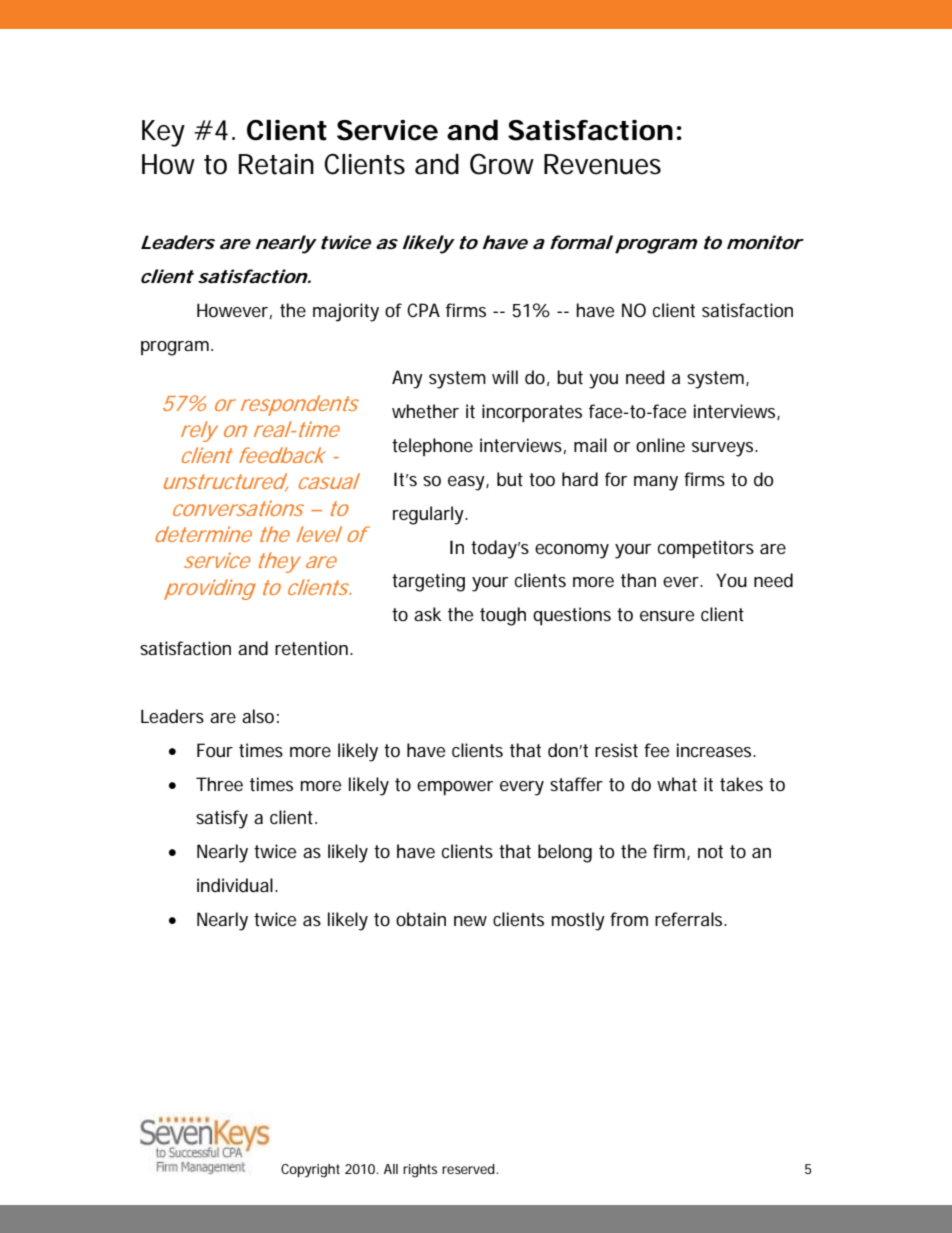 Image resolution: width=952 pixels, height=1233 pixels. I want to click on retention, so click(311, 648).
